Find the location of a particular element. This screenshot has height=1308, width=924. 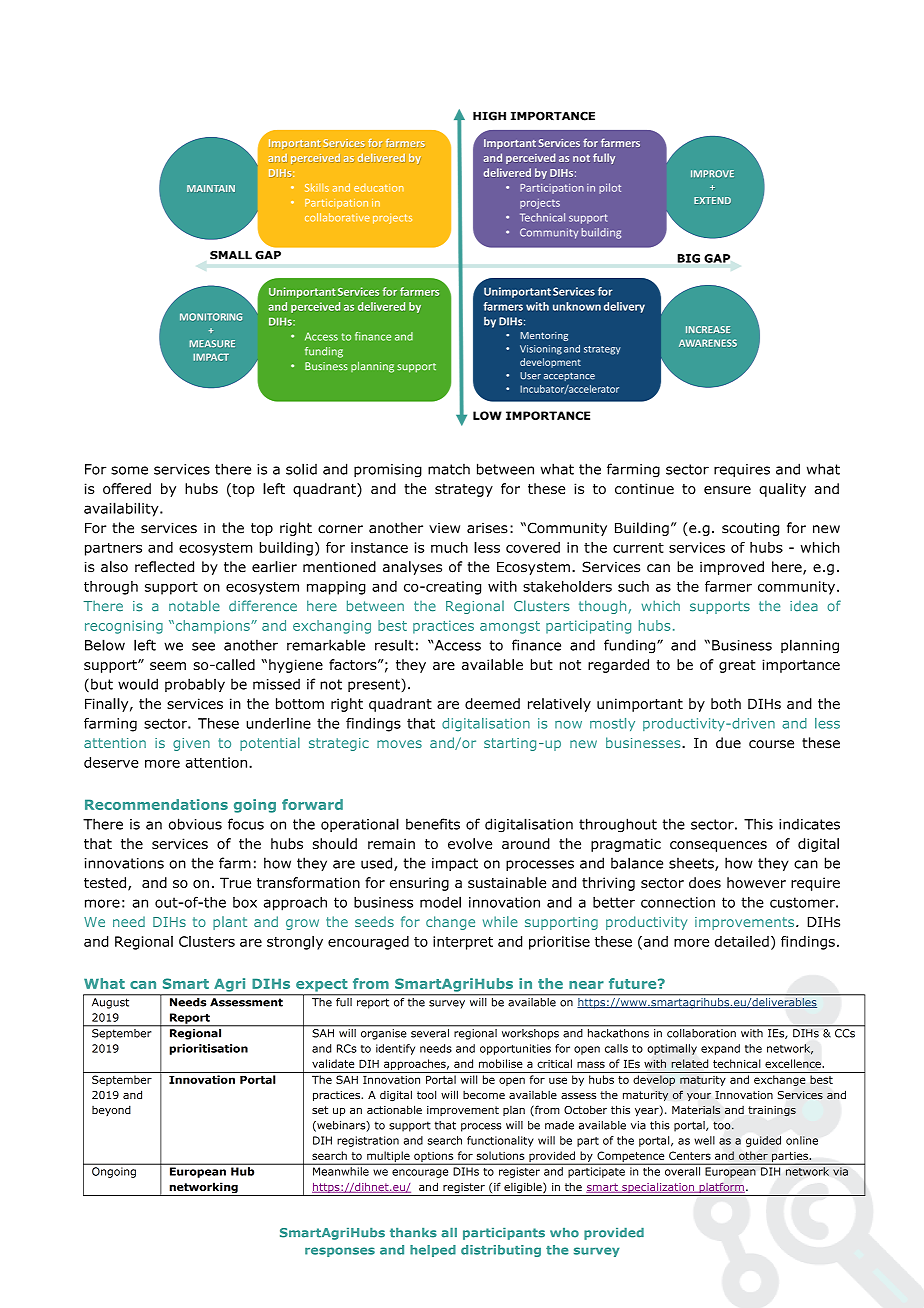

interpret is located at coordinates (463, 943).
